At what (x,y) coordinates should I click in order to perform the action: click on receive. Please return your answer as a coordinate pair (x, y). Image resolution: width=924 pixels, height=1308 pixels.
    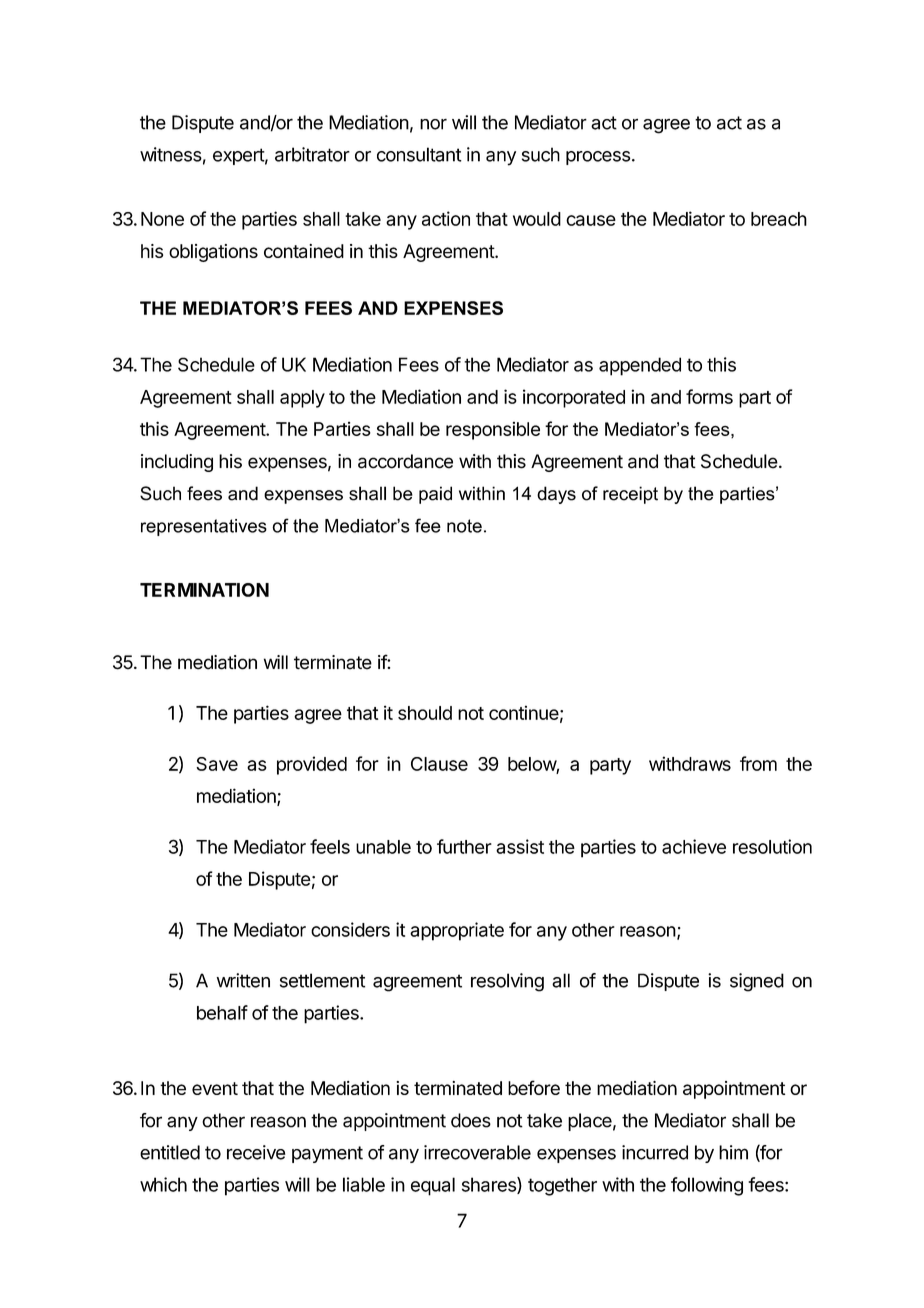
    Looking at the image, I should click on (256, 1152).
